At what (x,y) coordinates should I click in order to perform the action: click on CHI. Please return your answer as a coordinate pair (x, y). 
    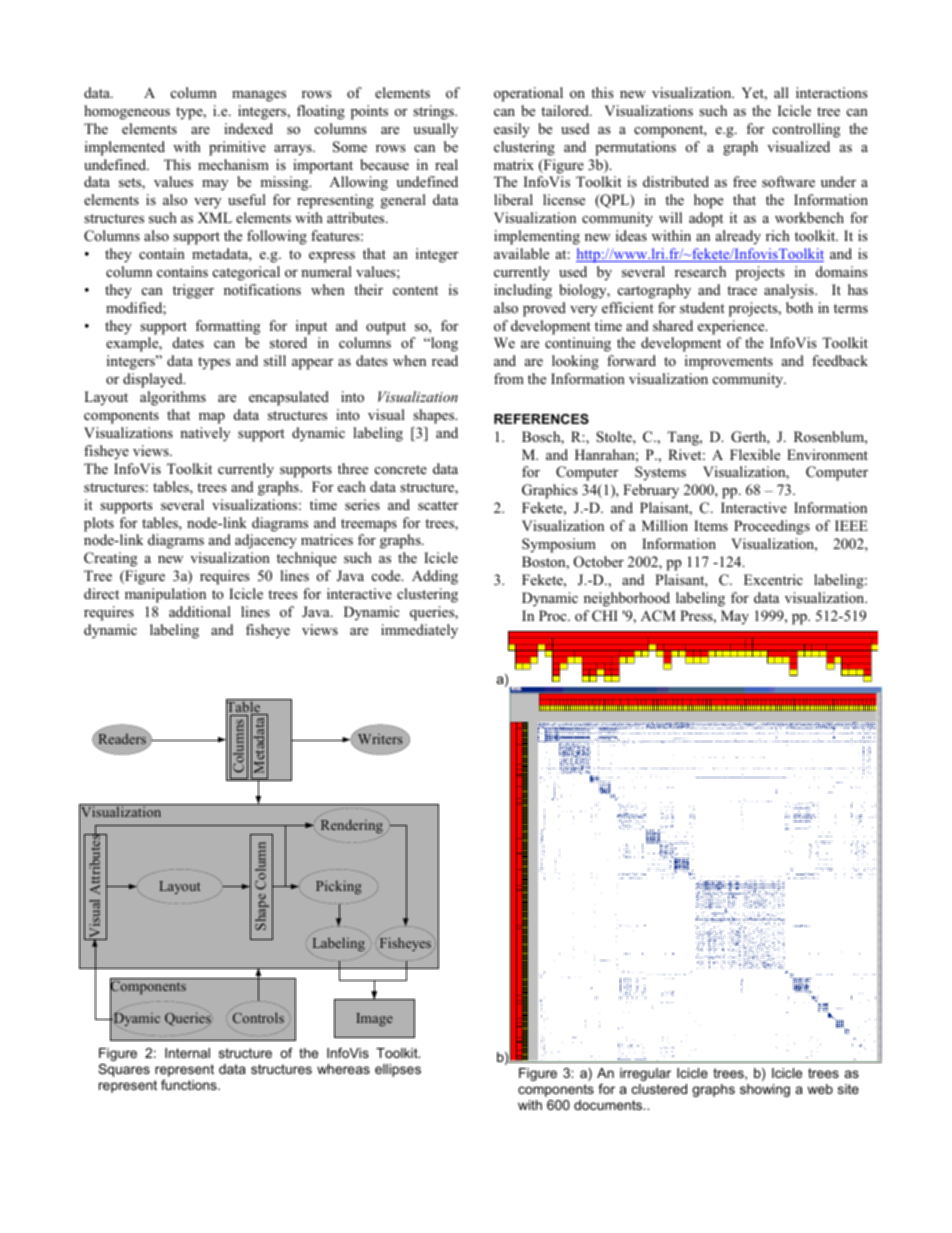
    Looking at the image, I should click on (605, 616).
